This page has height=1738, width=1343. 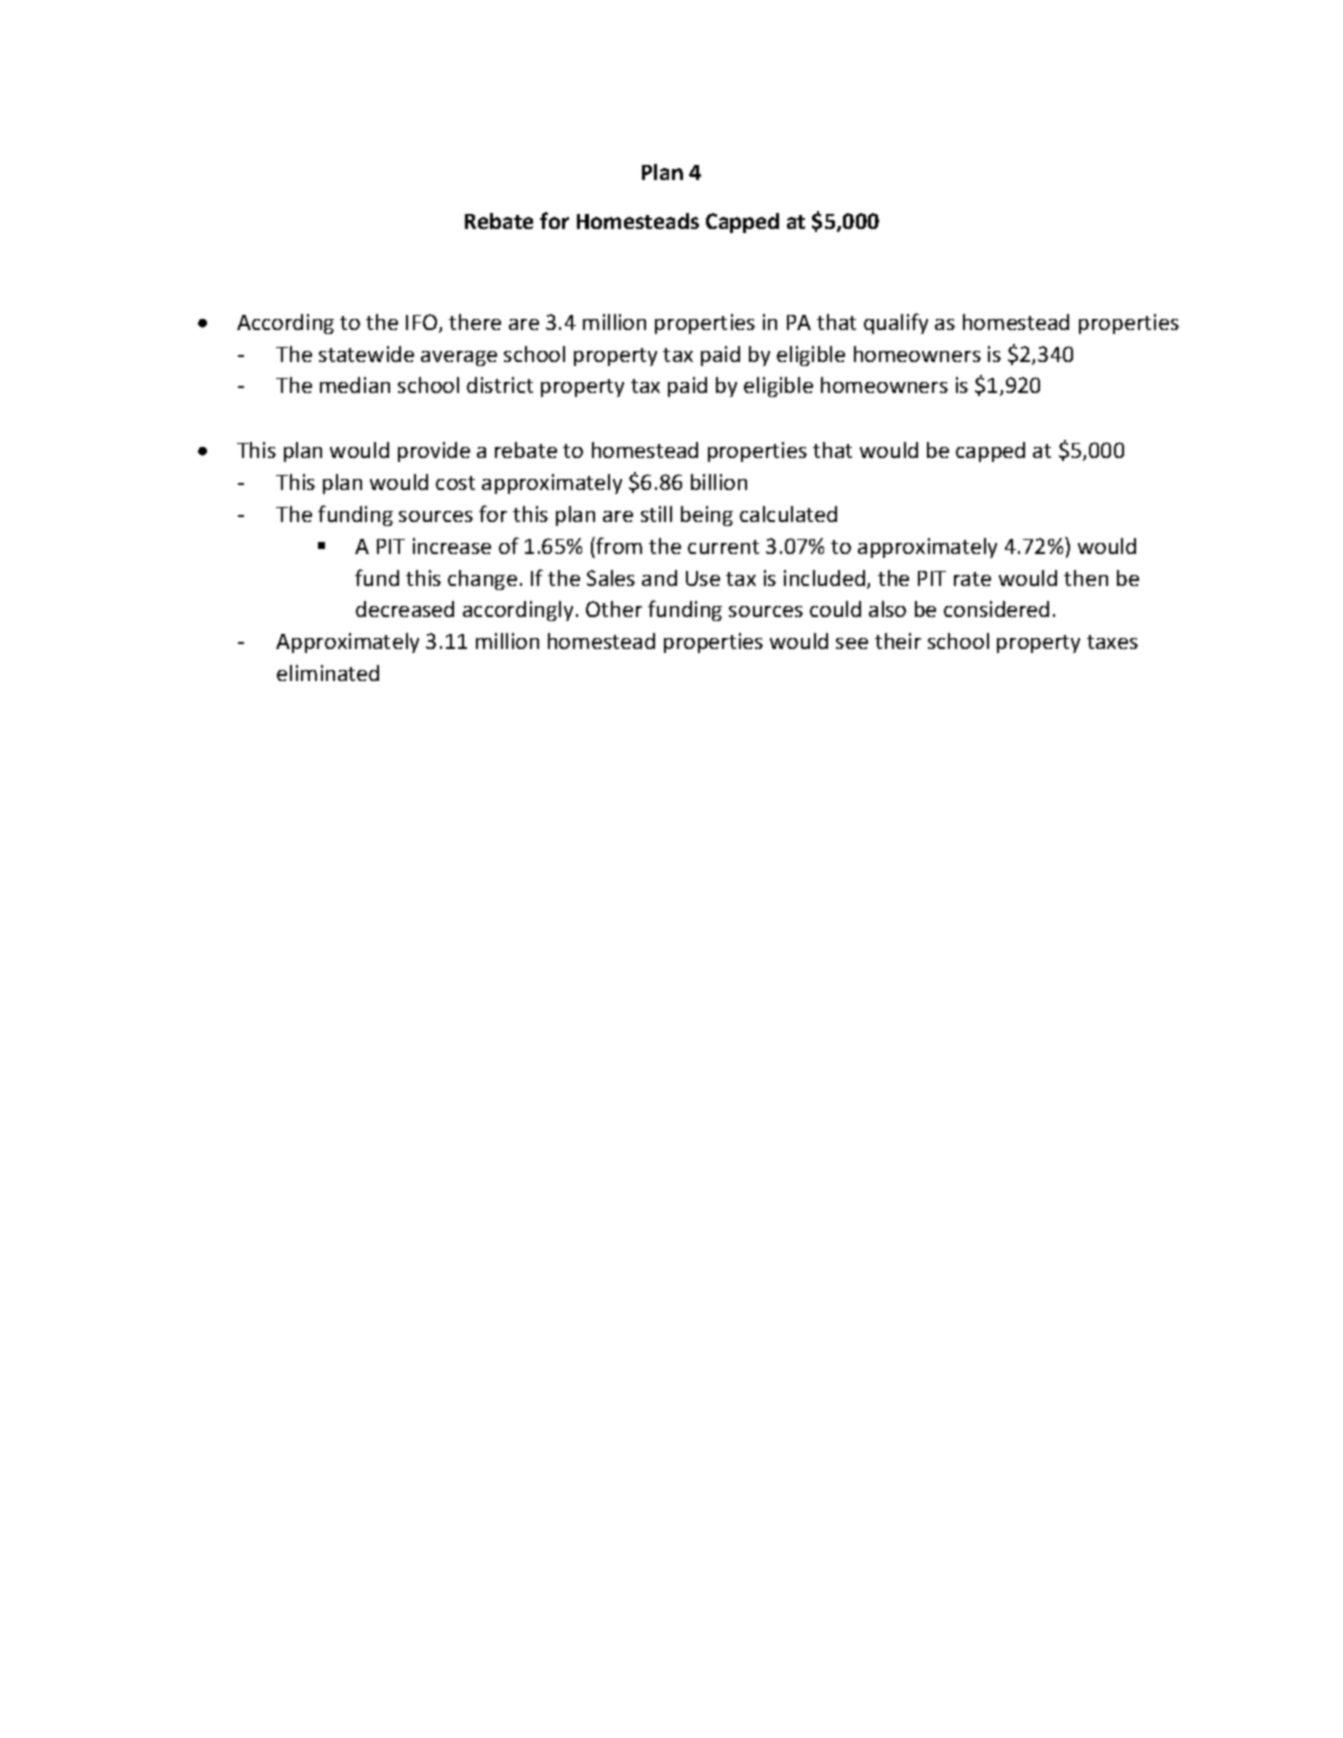 I want to click on qualify, so click(x=896, y=323).
